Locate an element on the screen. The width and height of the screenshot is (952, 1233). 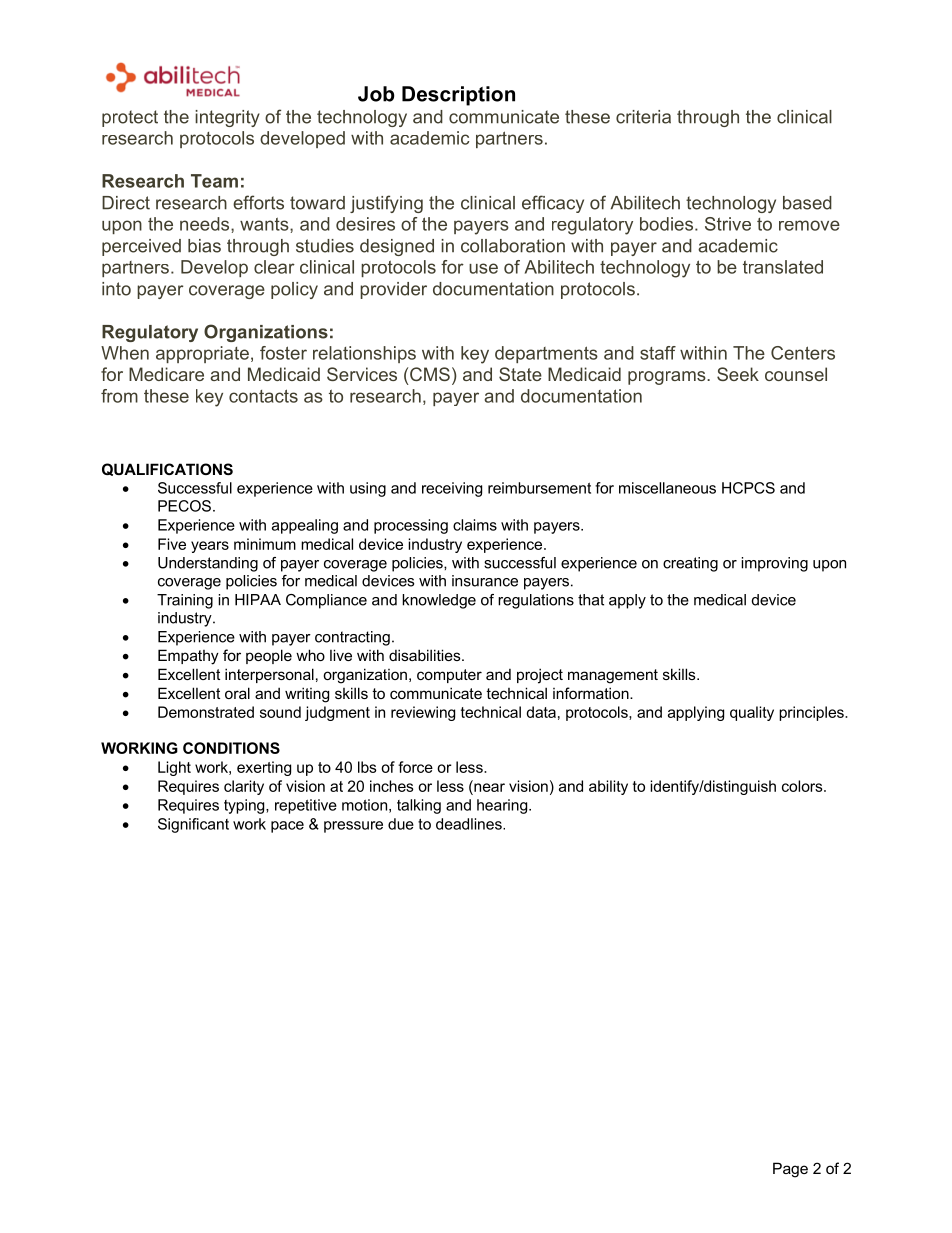
Significant is located at coordinates (193, 825).
